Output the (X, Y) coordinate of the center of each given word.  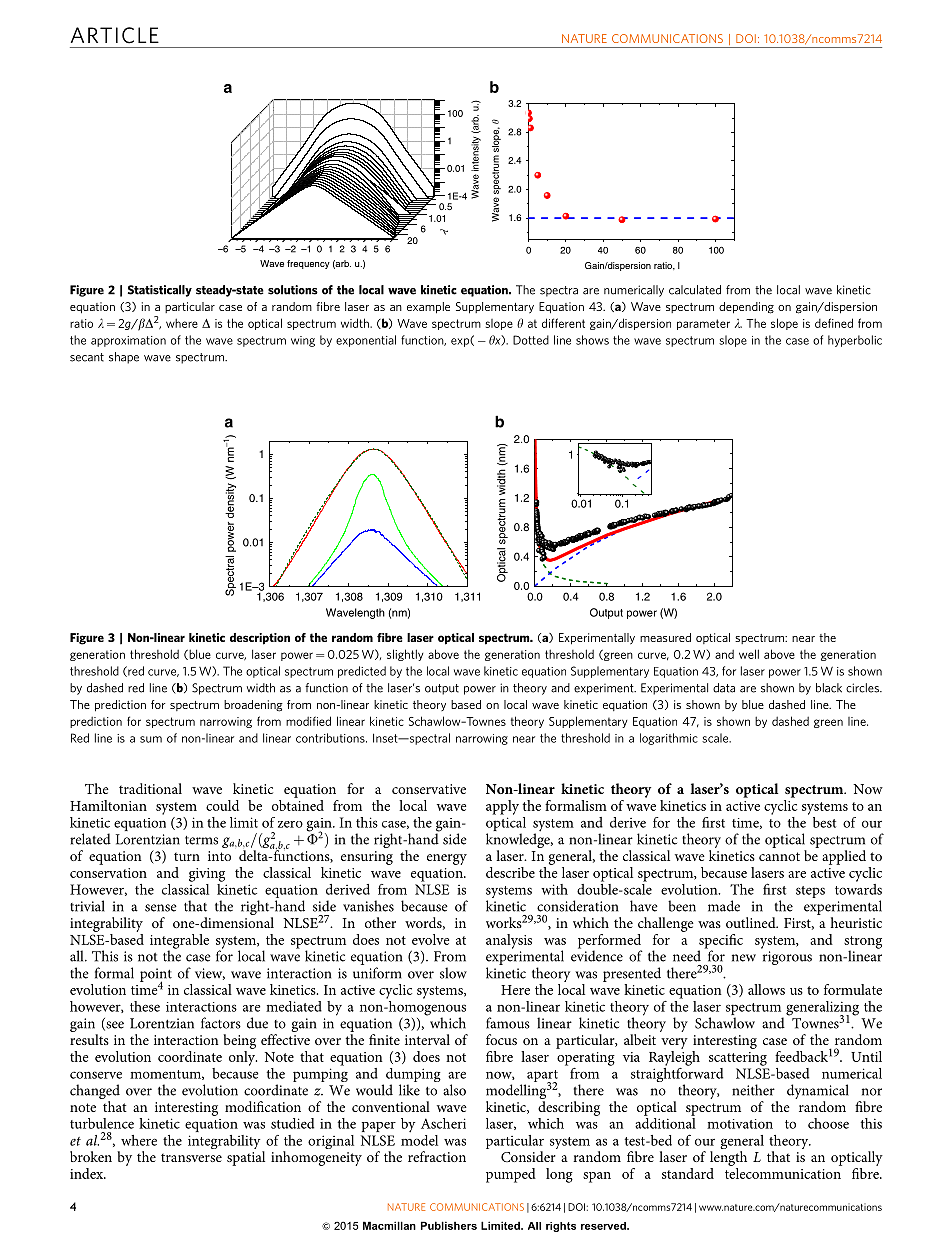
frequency (308, 264)
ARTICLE (115, 35)
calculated (695, 290)
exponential (366, 341)
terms (201, 840)
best (824, 822)
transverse (191, 1157)
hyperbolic (855, 341)
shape (124, 358)
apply (502, 807)
